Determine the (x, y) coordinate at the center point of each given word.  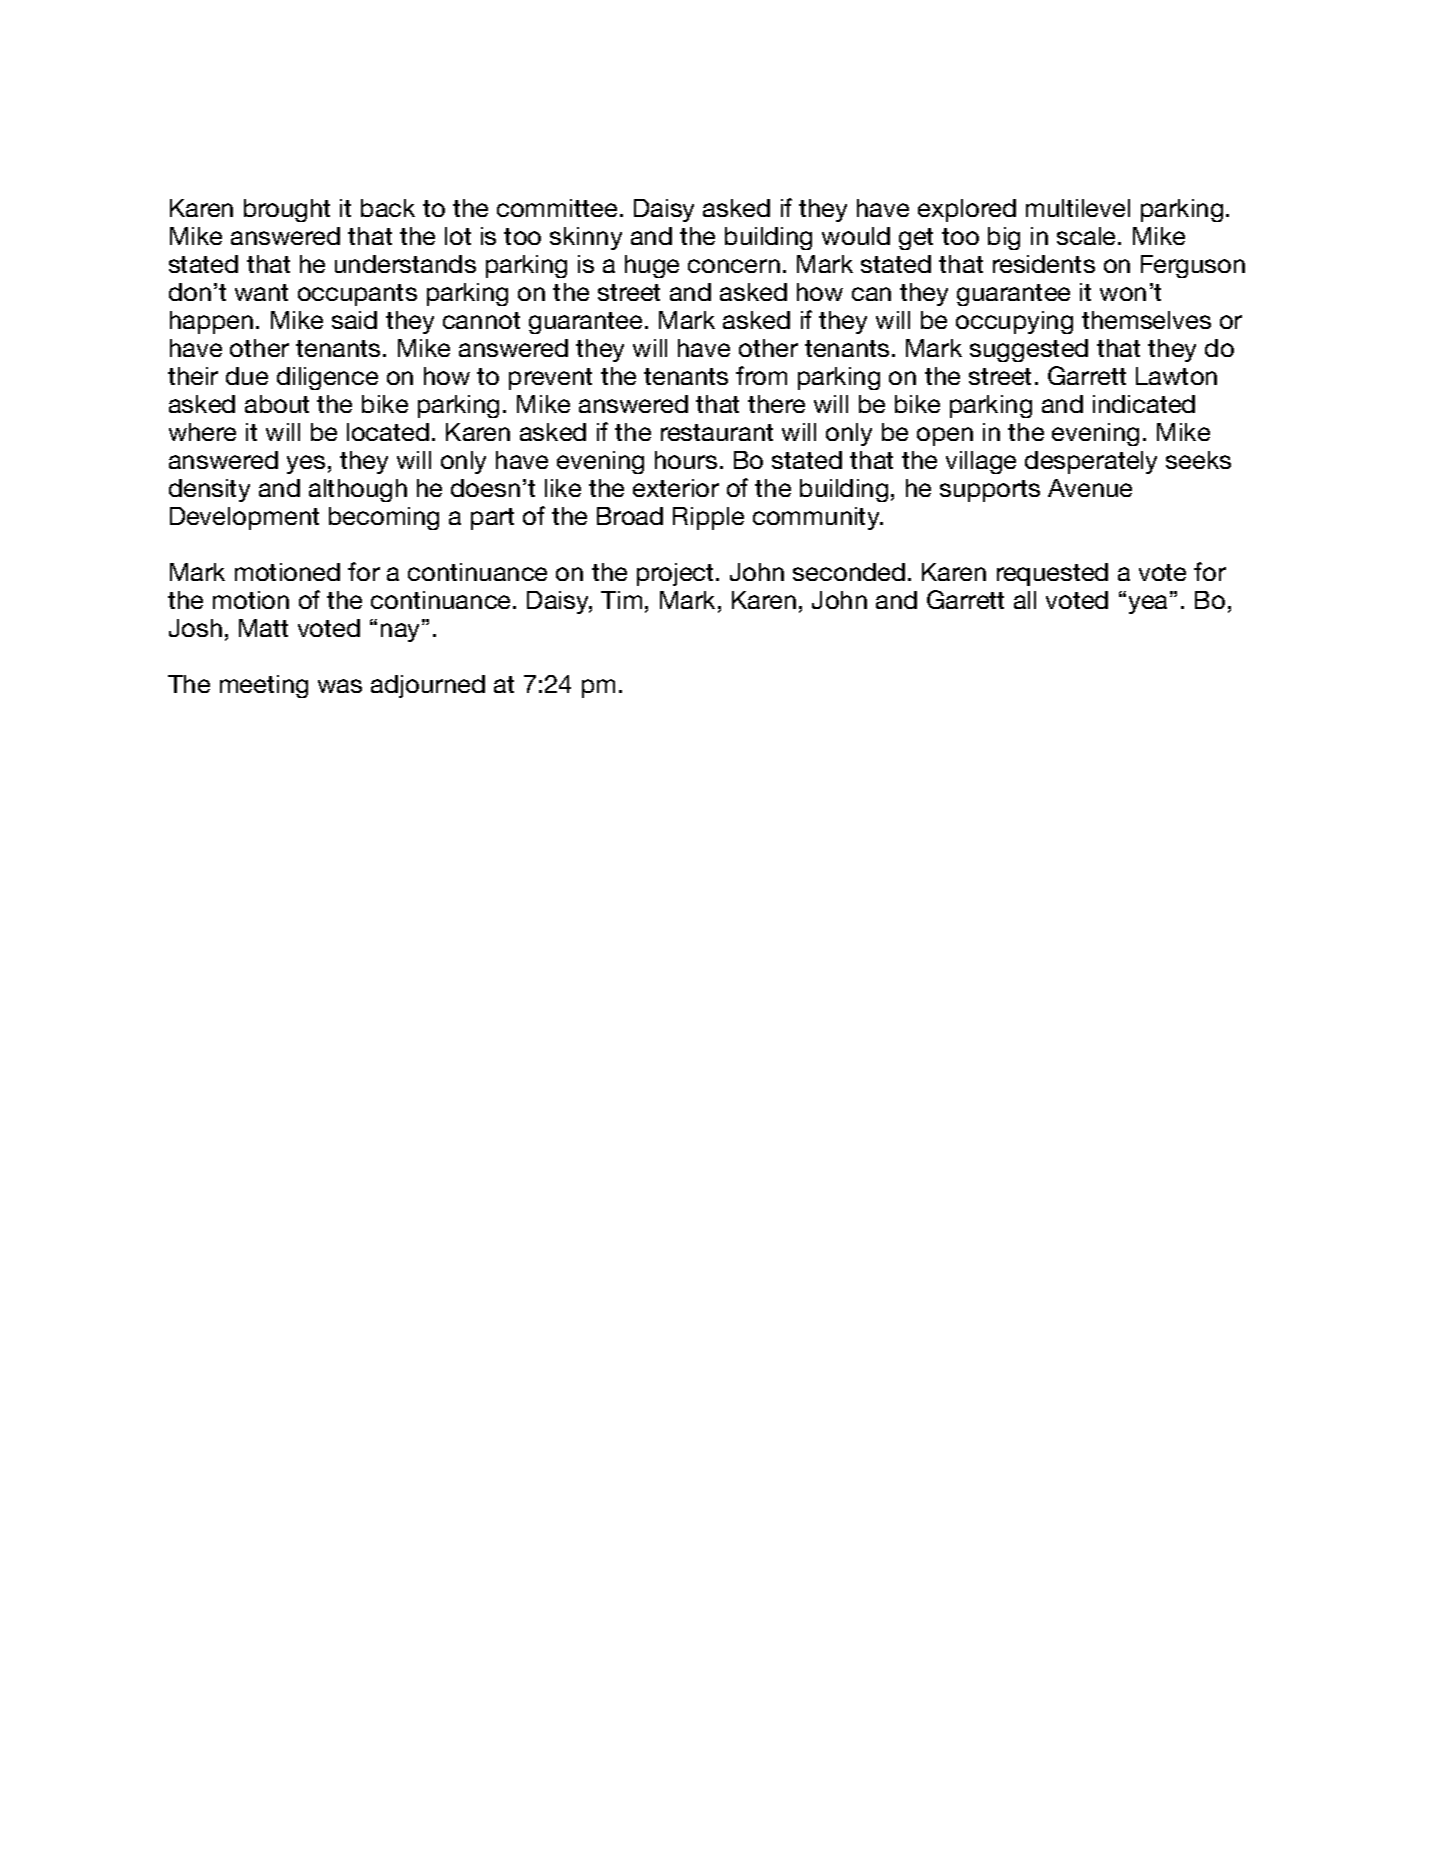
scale (1088, 236)
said (354, 320)
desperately (1091, 462)
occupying (1014, 322)
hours (686, 460)
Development (244, 518)
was (340, 686)
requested (1052, 574)
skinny (586, 238)
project (675, 574)
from (761, 375)
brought (287, 210)
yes (306, 464)
